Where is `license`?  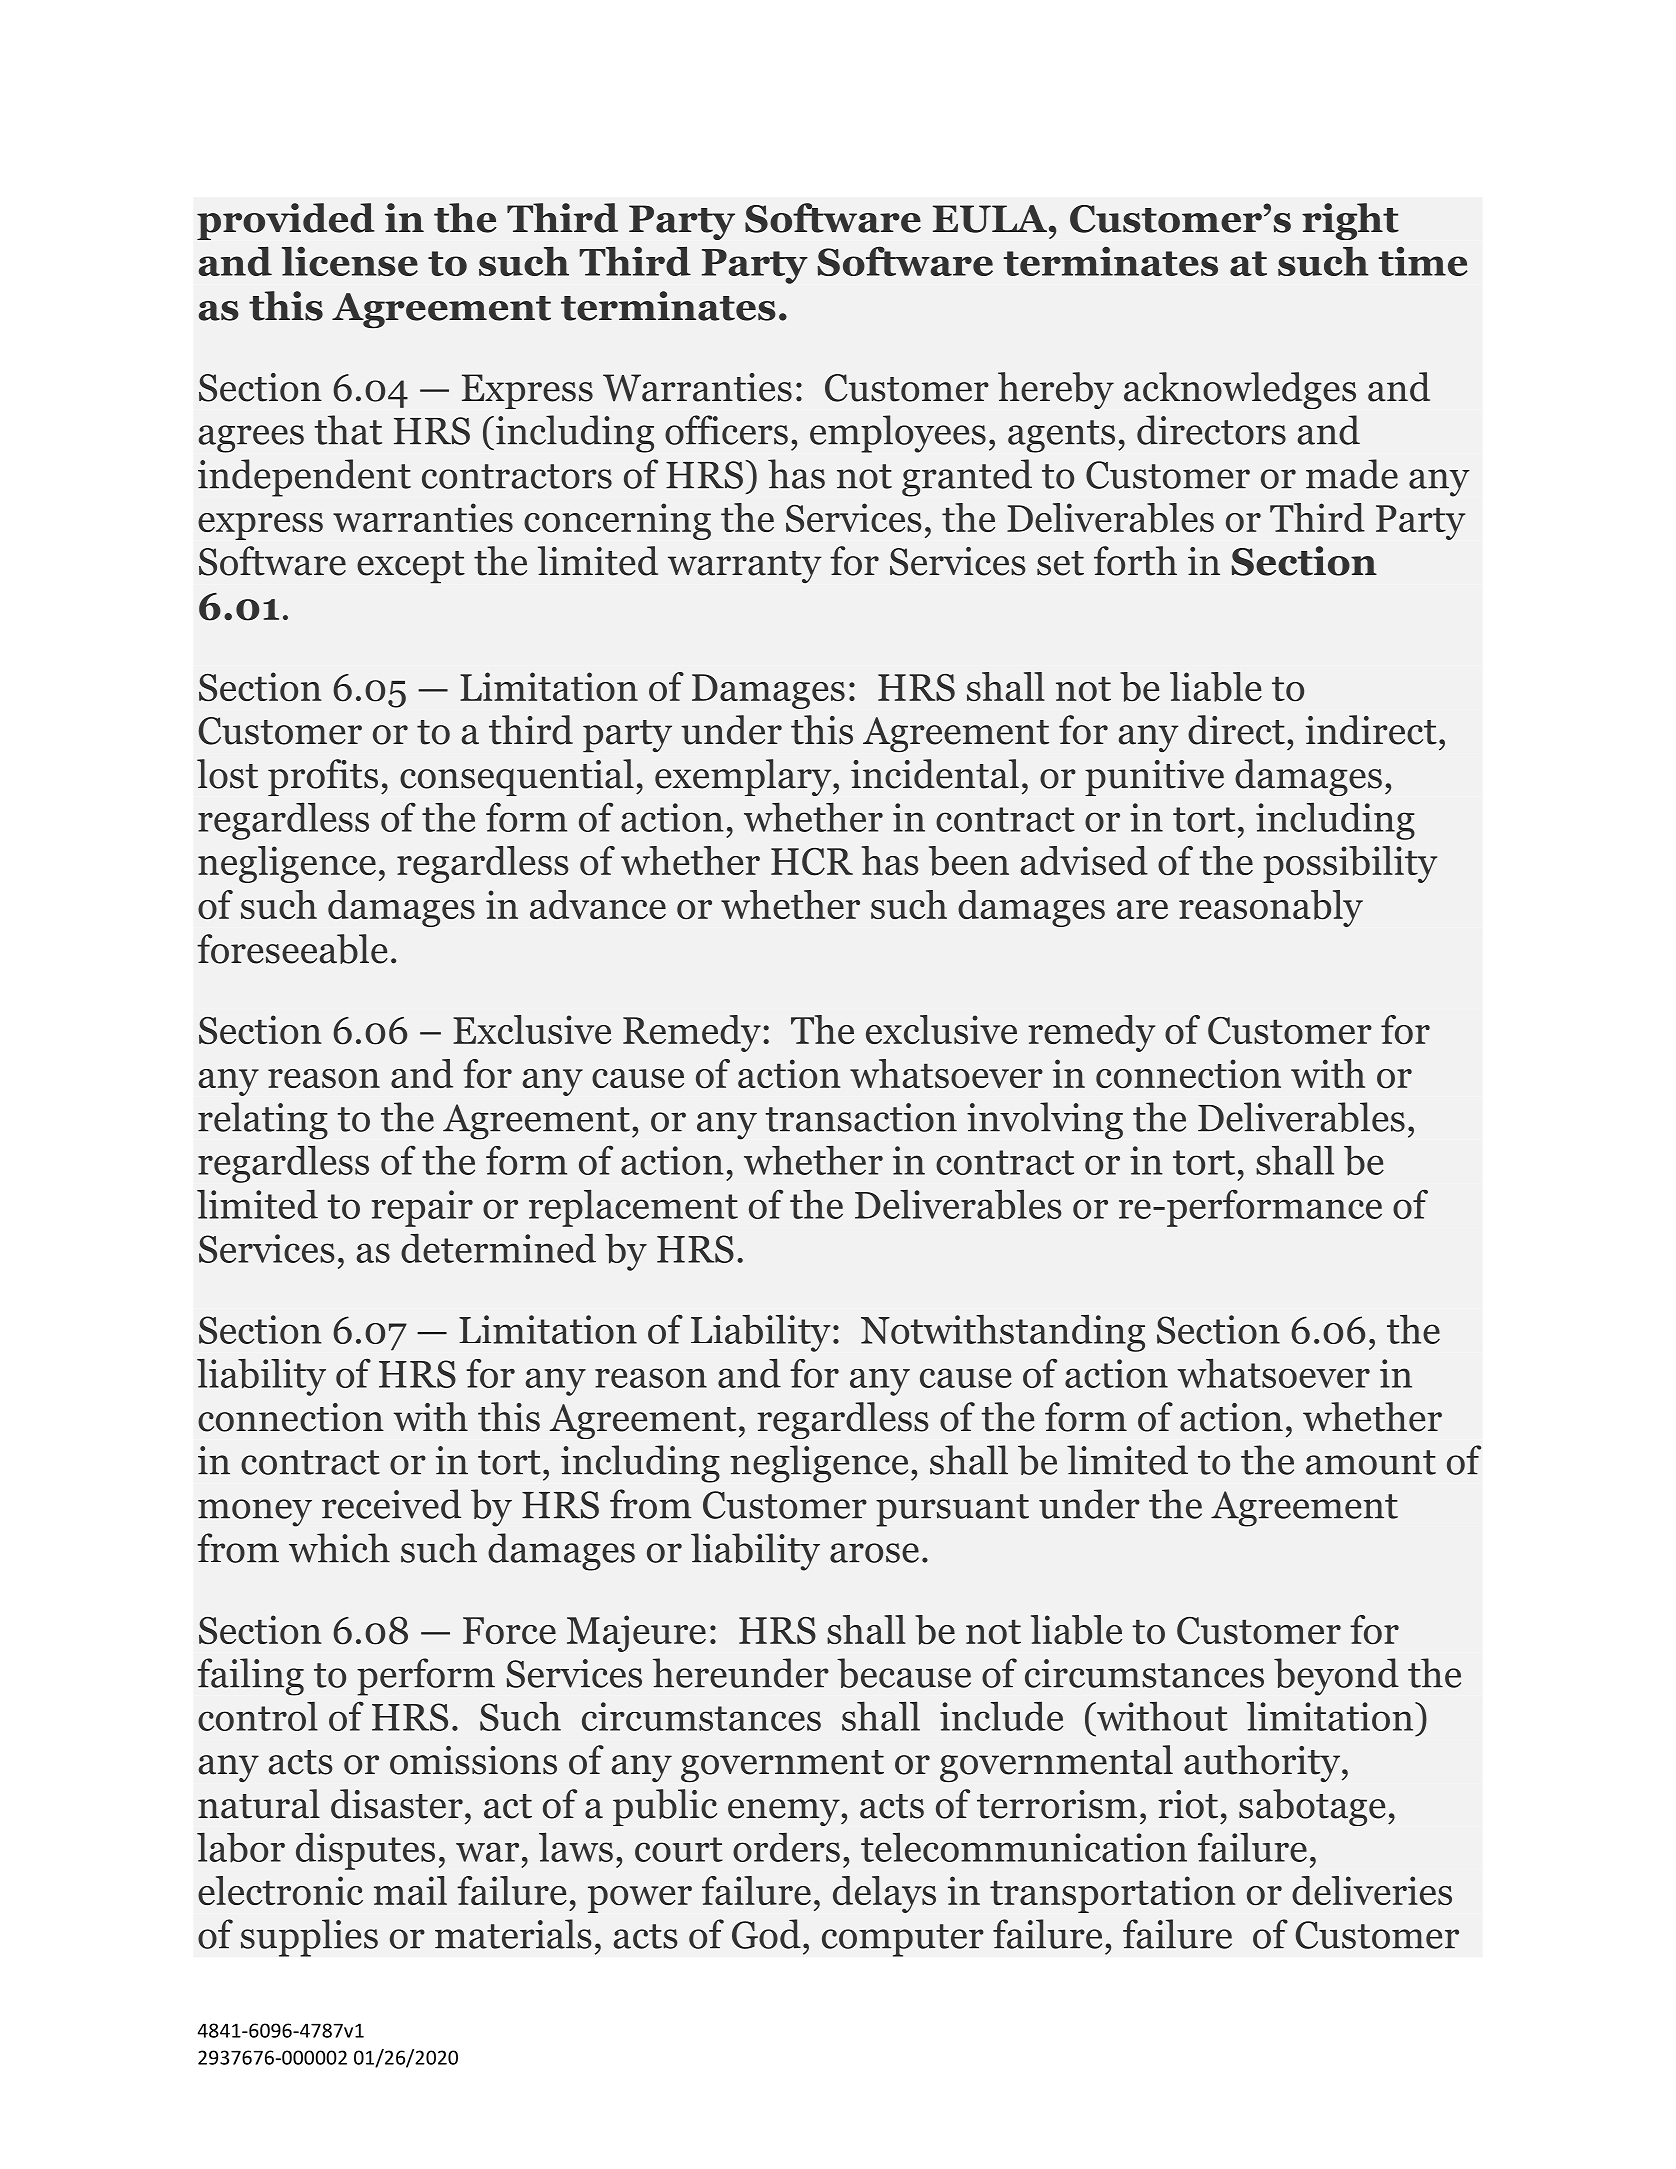
license is located at coordinates (350, 261).
